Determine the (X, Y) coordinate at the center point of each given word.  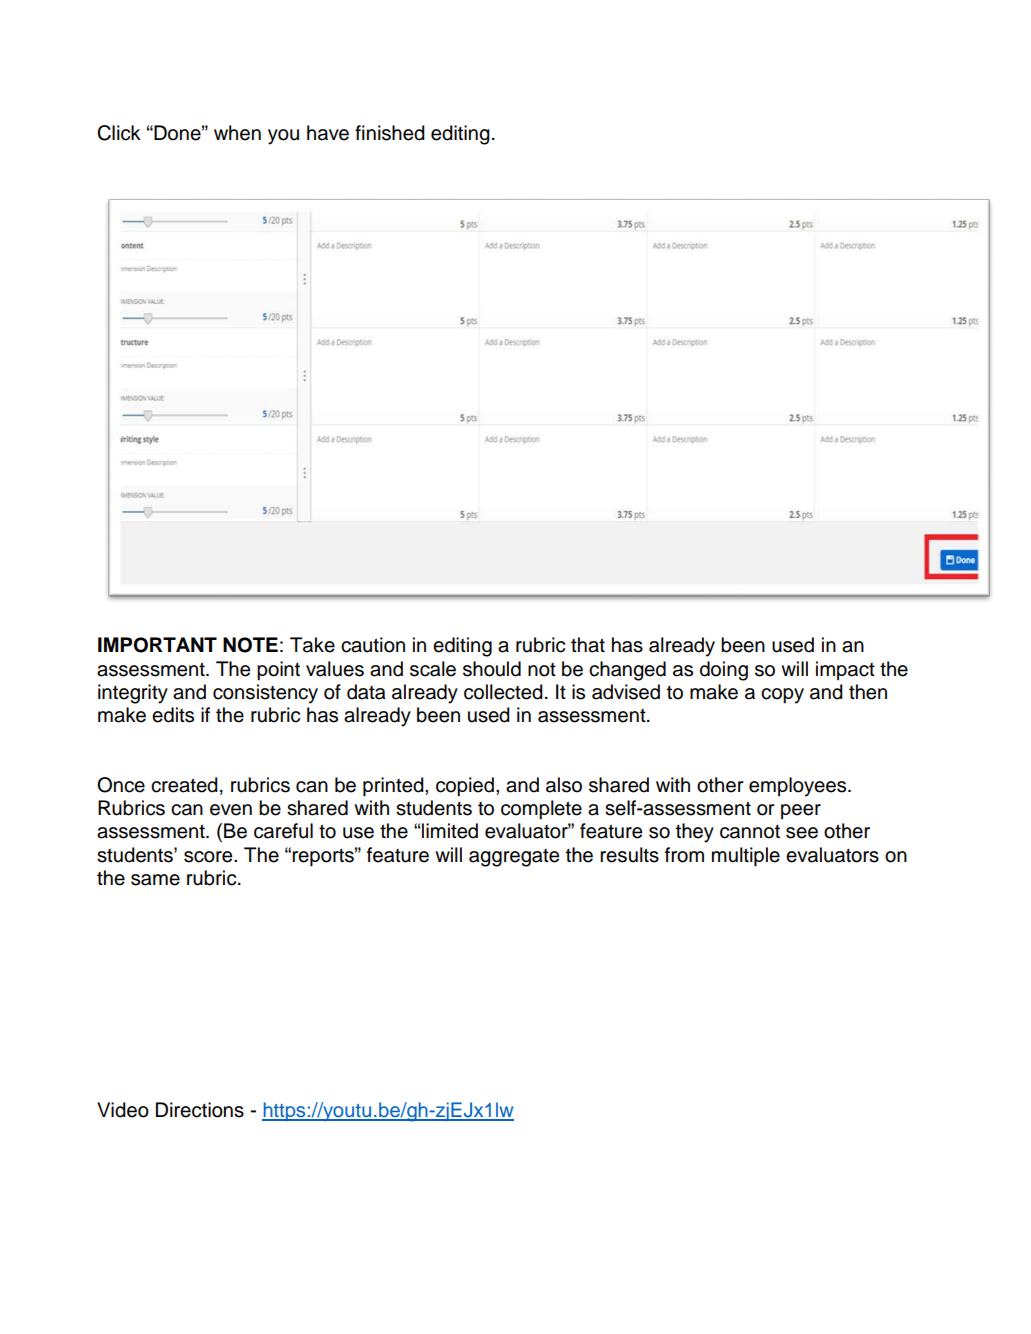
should (492, 669)
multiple (746, 857)
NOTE (250, 645)
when (237, 133)
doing (724, 671)
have (328, 133)
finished (390, 133)
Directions (200, 1110)
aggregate (514, 858)
